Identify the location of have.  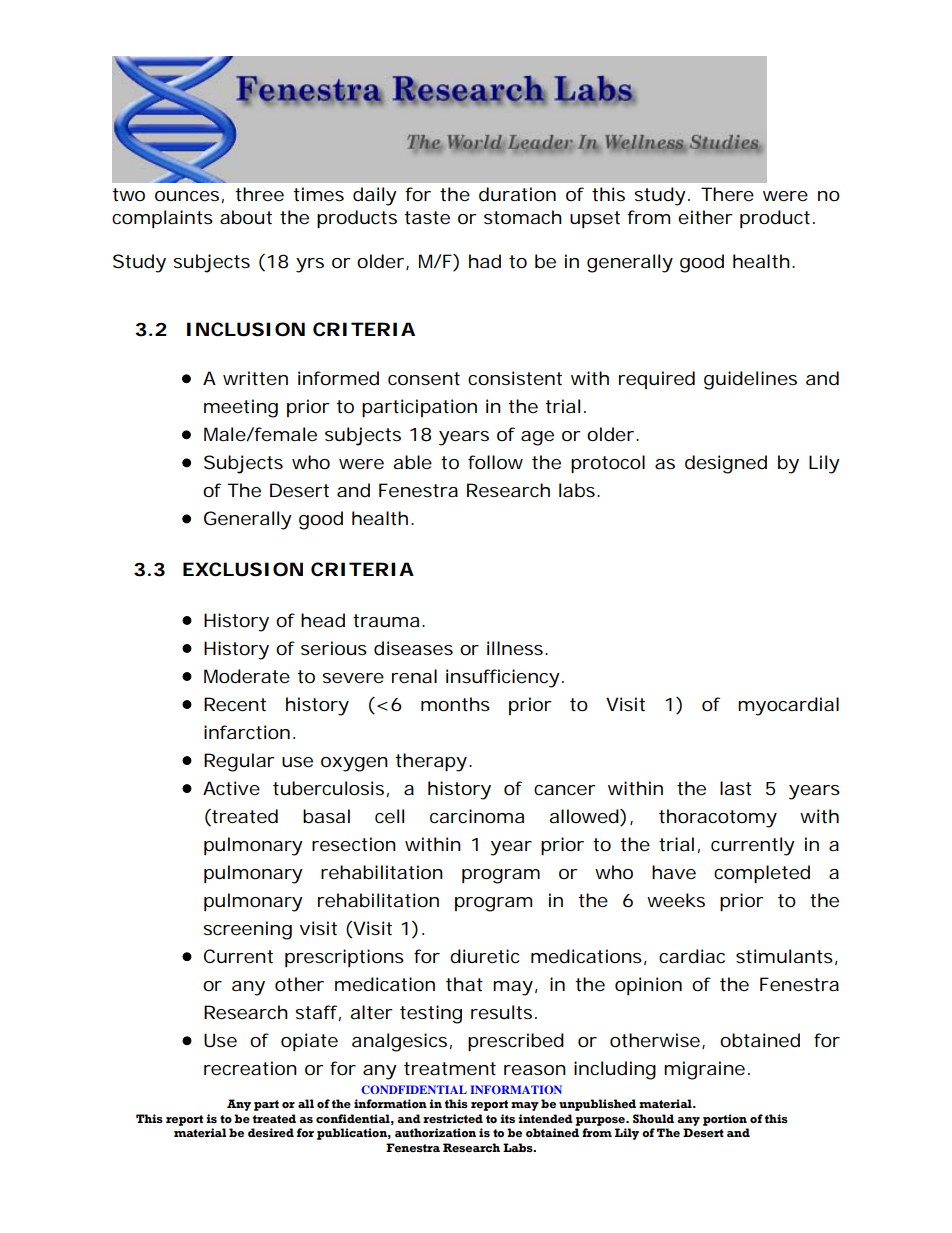
(674, 872).
